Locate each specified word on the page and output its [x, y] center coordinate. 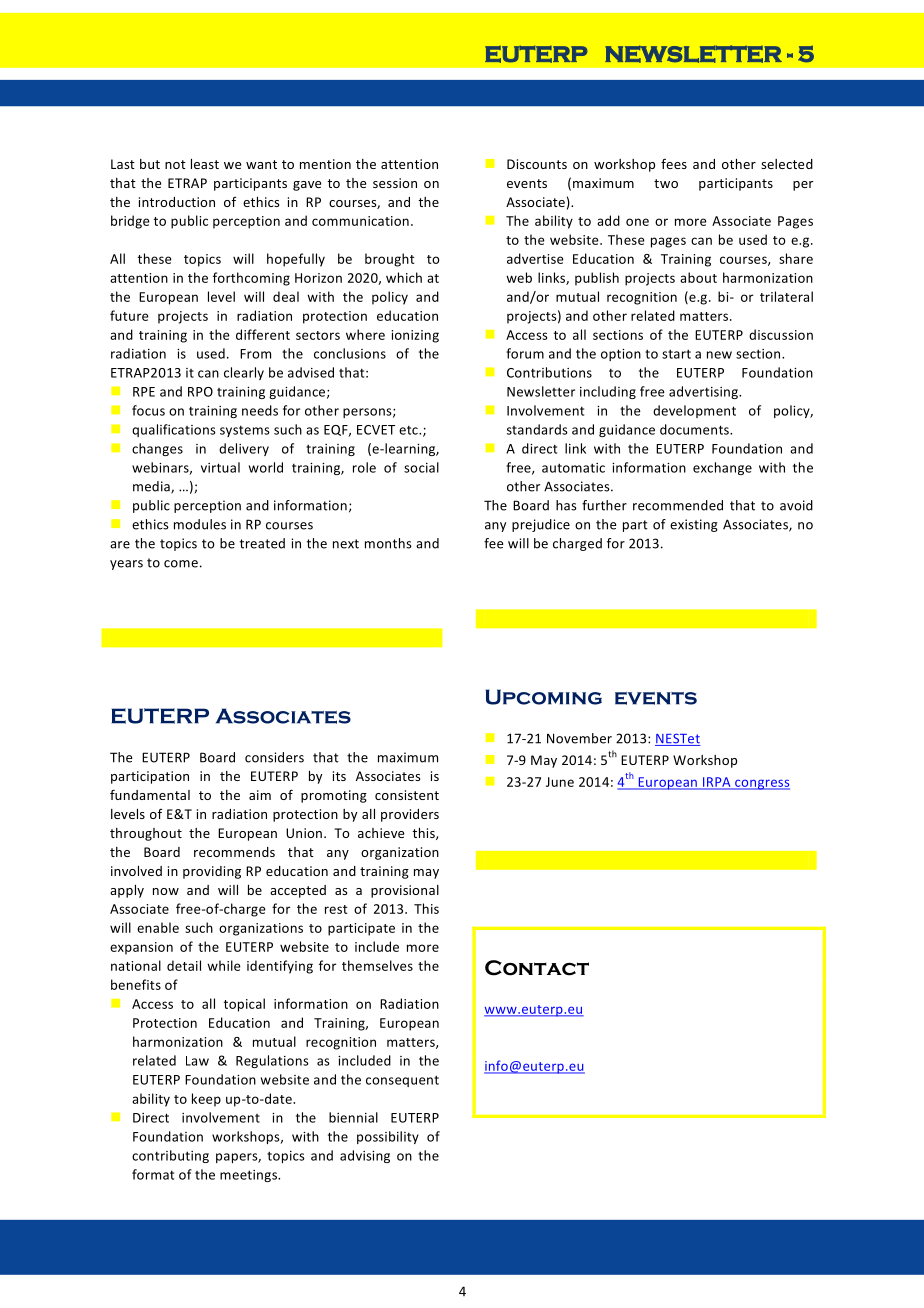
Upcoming [543, 697]
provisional [405, 891]
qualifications [174, 430]
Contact [537, 968]
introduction [177, 202]
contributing [170, 1156]
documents [695, 429]
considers [274, 757]
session [395, 183]
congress [761, 784]
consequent [402, 1081]
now [166, 891]
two [666, 183]
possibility [388, 1137]
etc [409, 430]
